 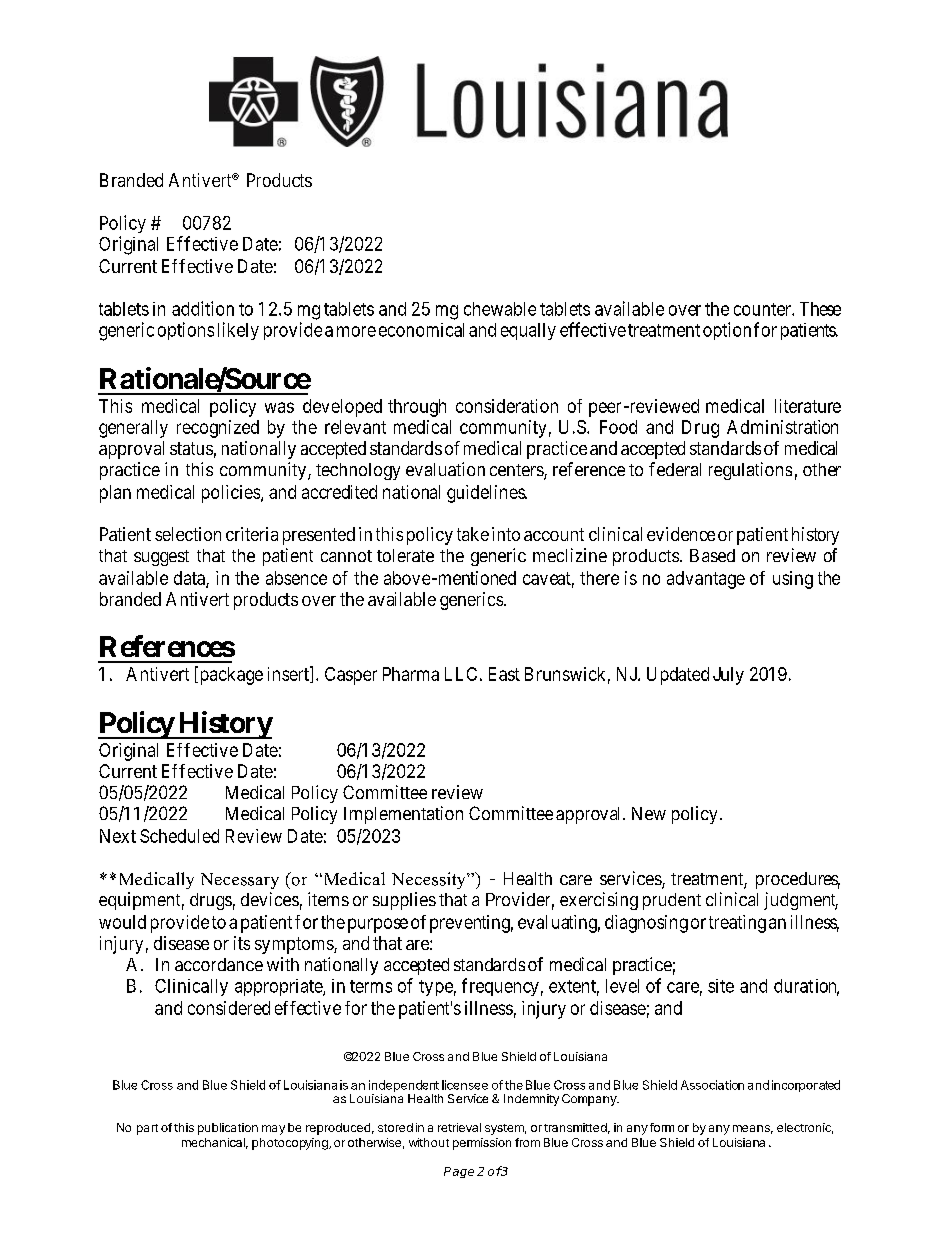 I want to click on July, so click(x=728, y=676).
